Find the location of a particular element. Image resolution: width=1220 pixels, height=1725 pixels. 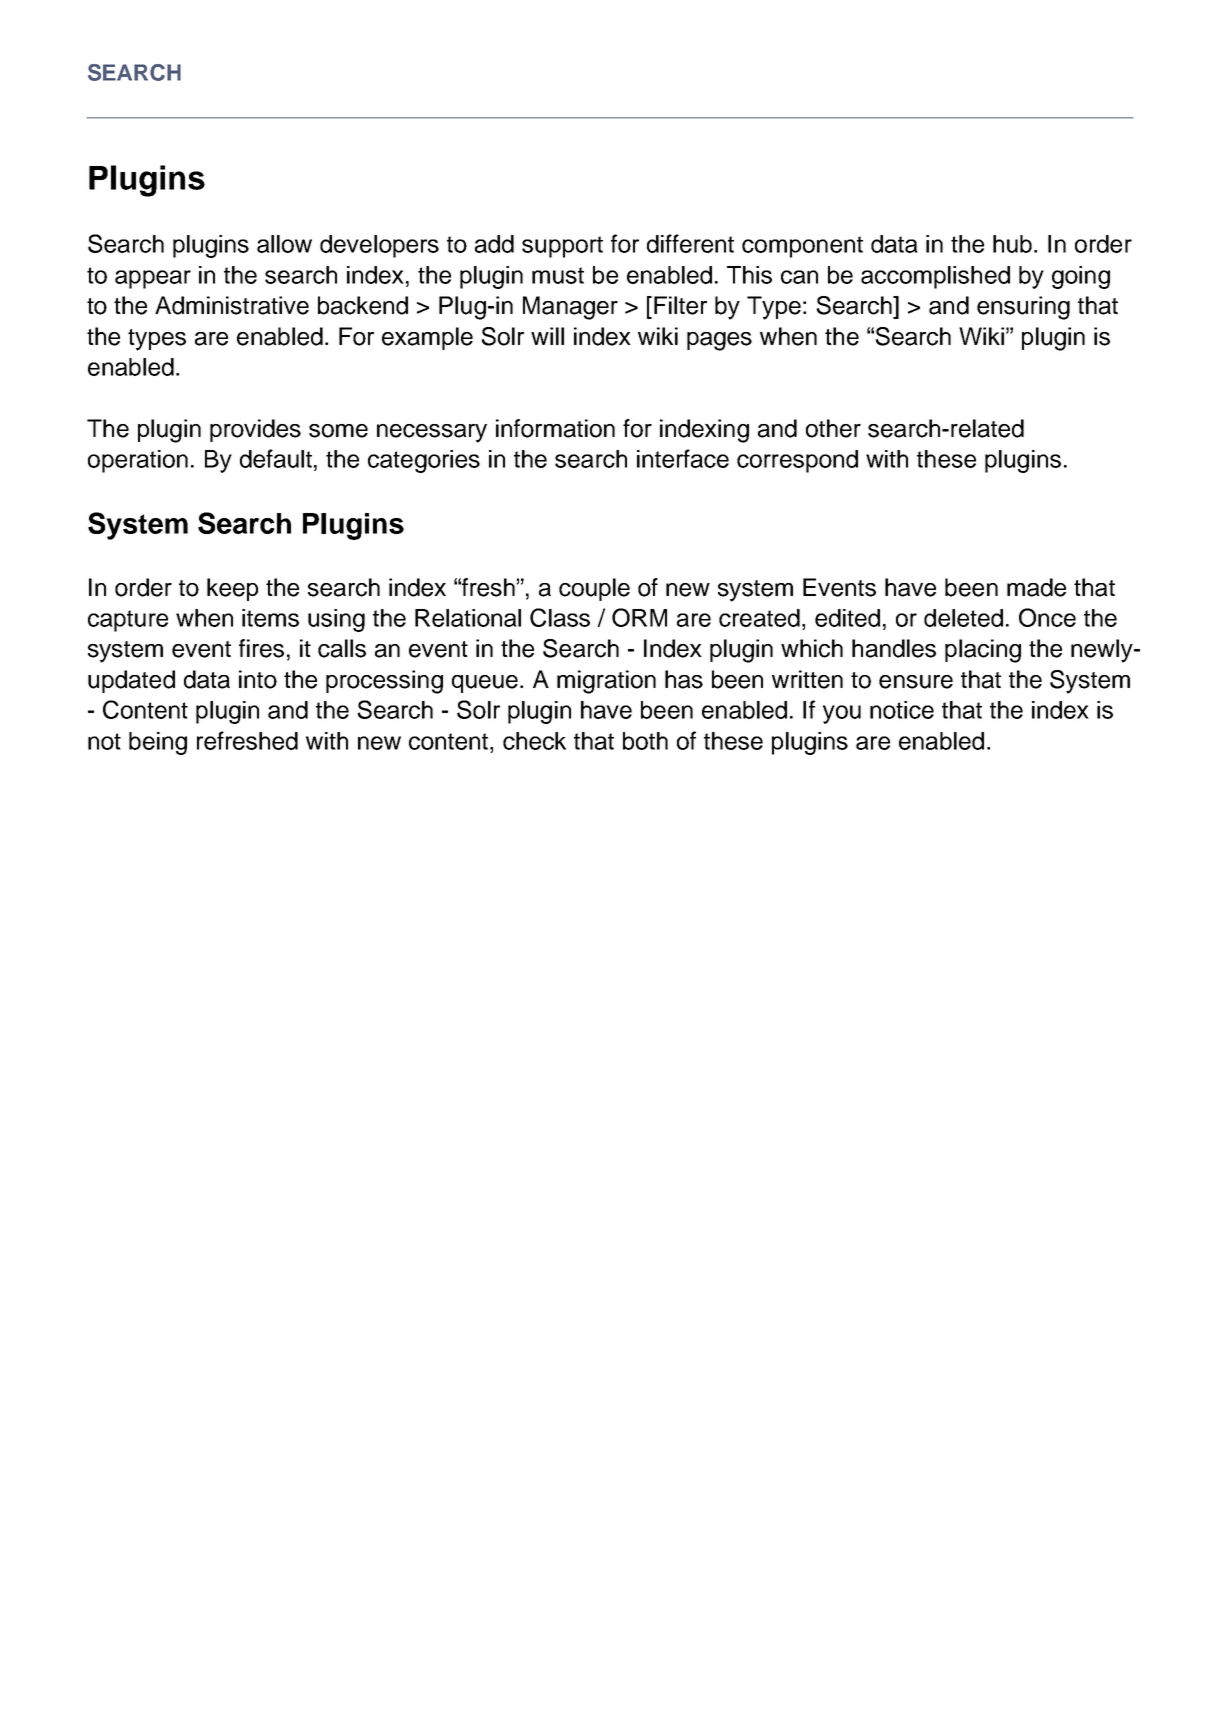

hub is located at coordinates (1014, 244).
